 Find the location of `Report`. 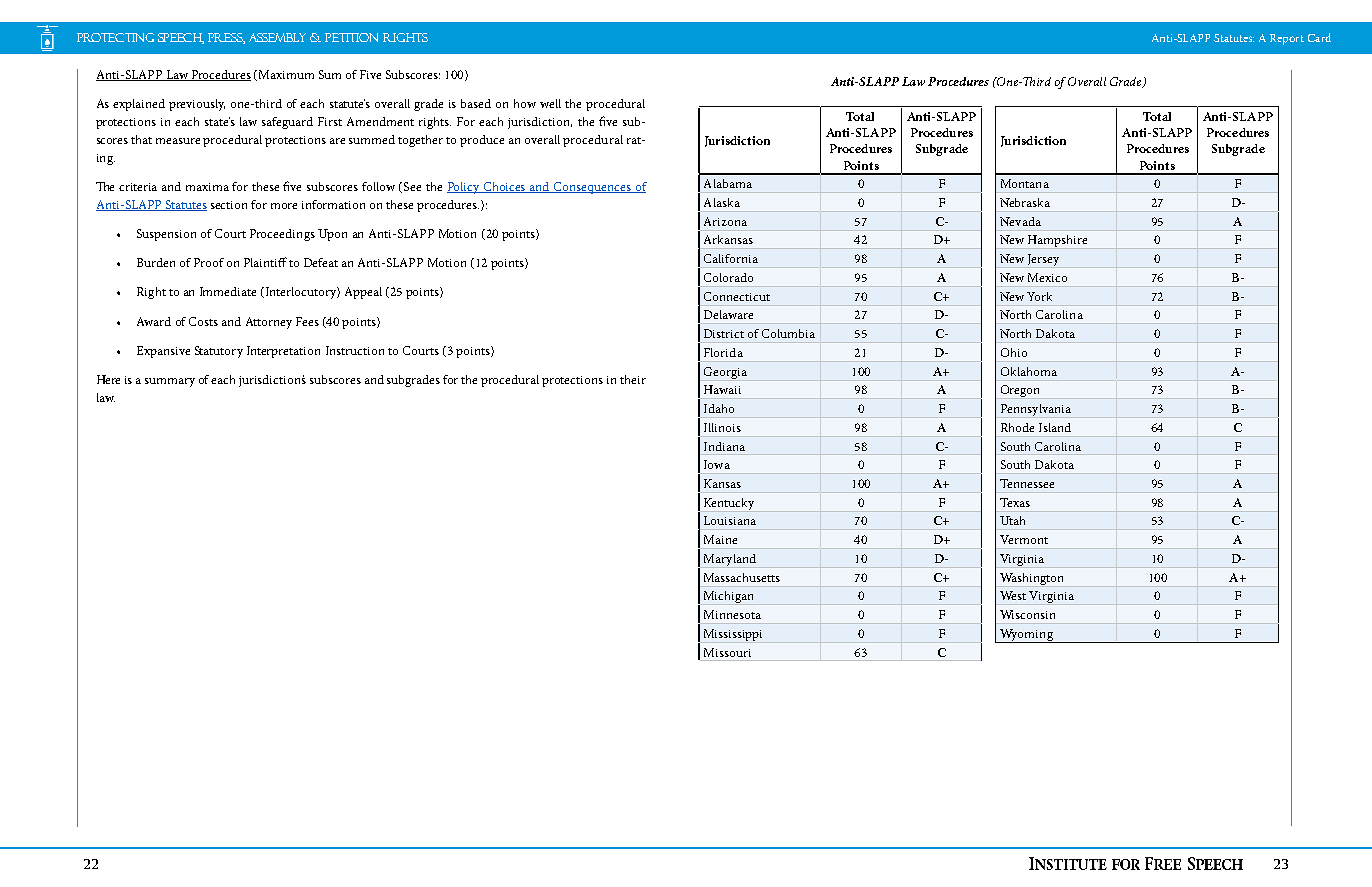

Report is located at coordinates (1287, 39).
